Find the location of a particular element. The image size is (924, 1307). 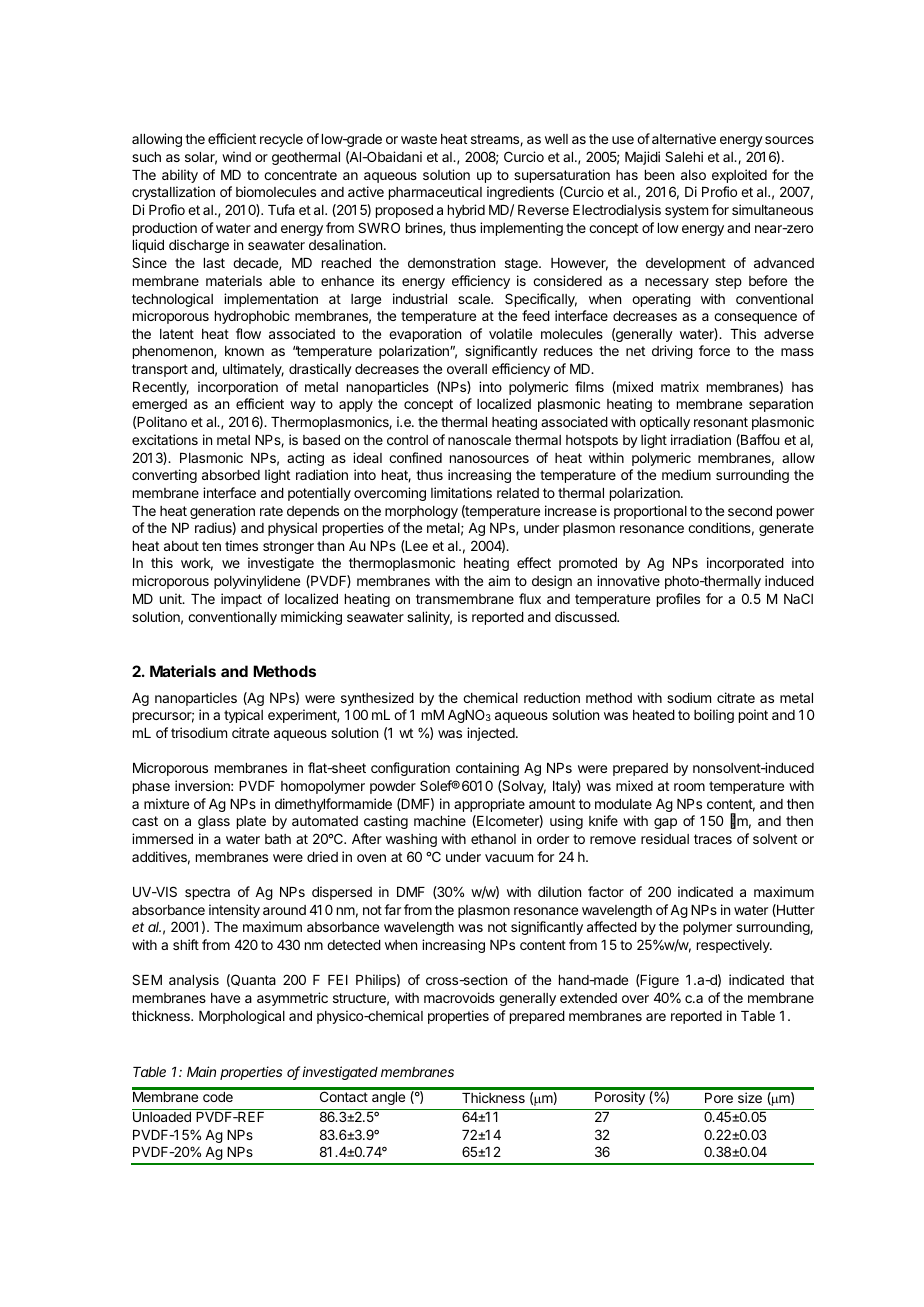

limitations is located at coordinates (461, 492).
